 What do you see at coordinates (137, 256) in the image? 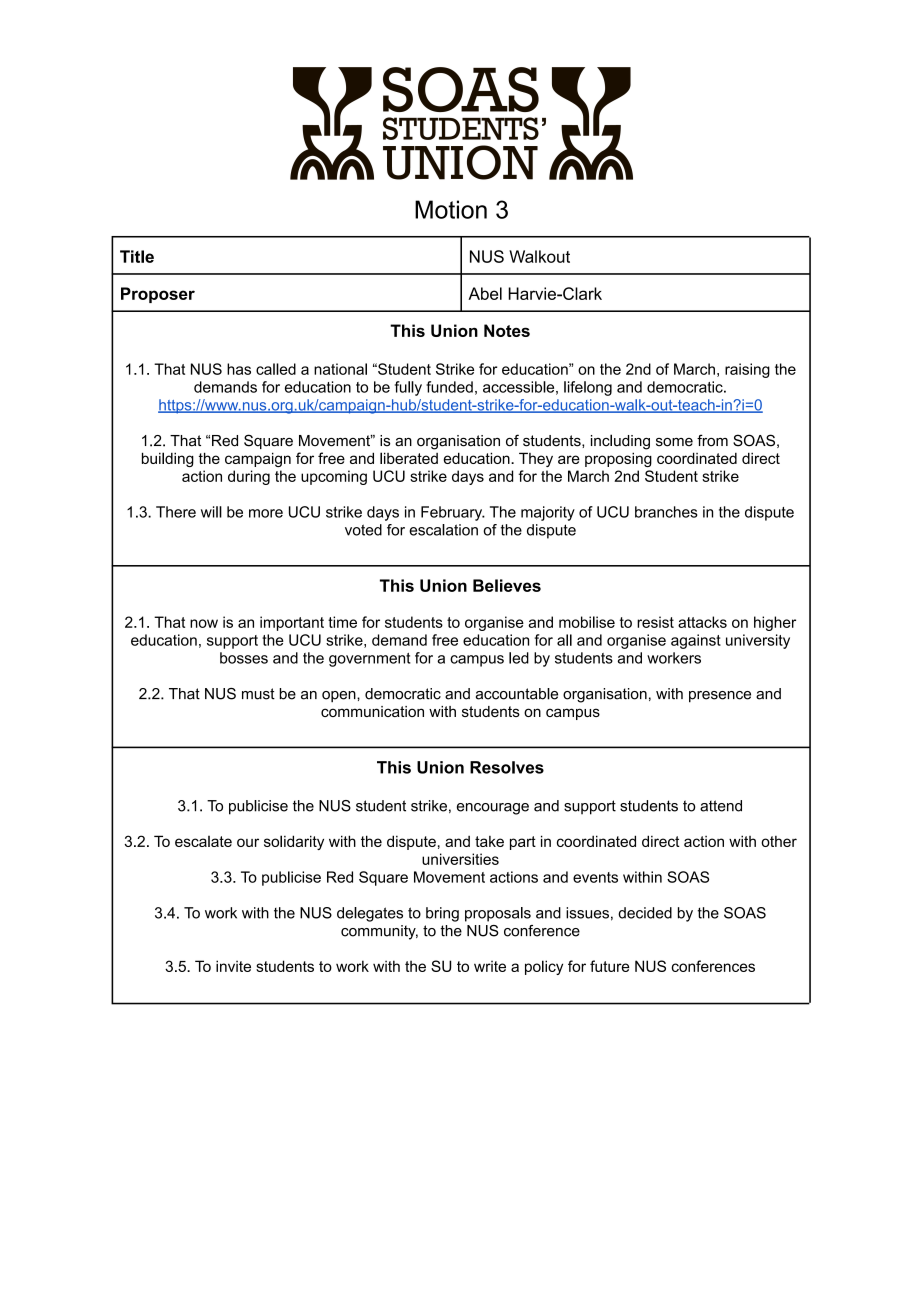
I see `Title` at bounding box center [137, 256].
